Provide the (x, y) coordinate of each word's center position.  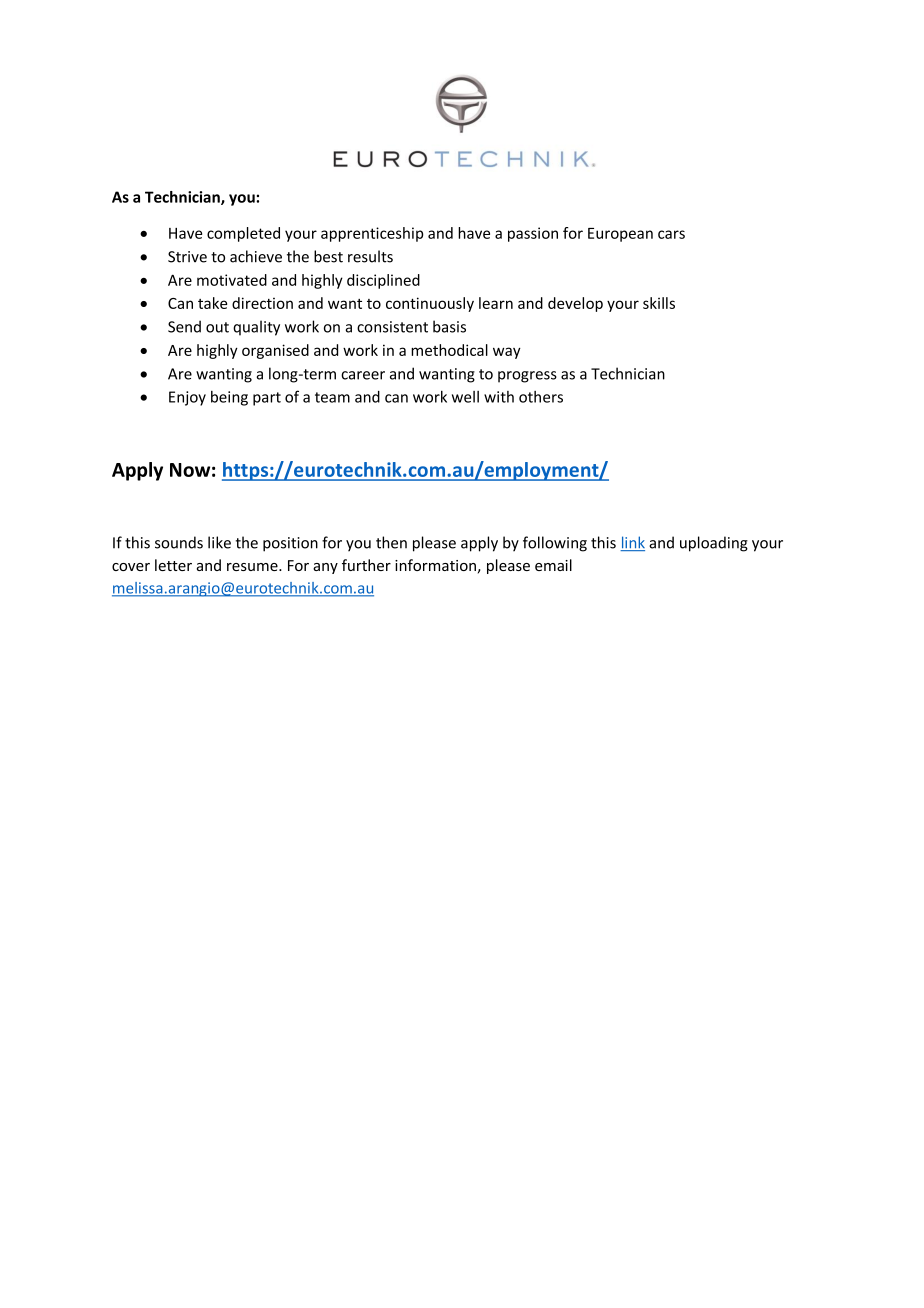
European (620, 235)
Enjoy (187, 398)
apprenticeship (372, 234)
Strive (187, 257)
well (465, 397)
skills (659, 303)
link (632, 543)
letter (173, 565)
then (391, 542)
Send (184, 326)
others (541, 397)
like (219, 542)
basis (449, 326)
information (435, 565)
